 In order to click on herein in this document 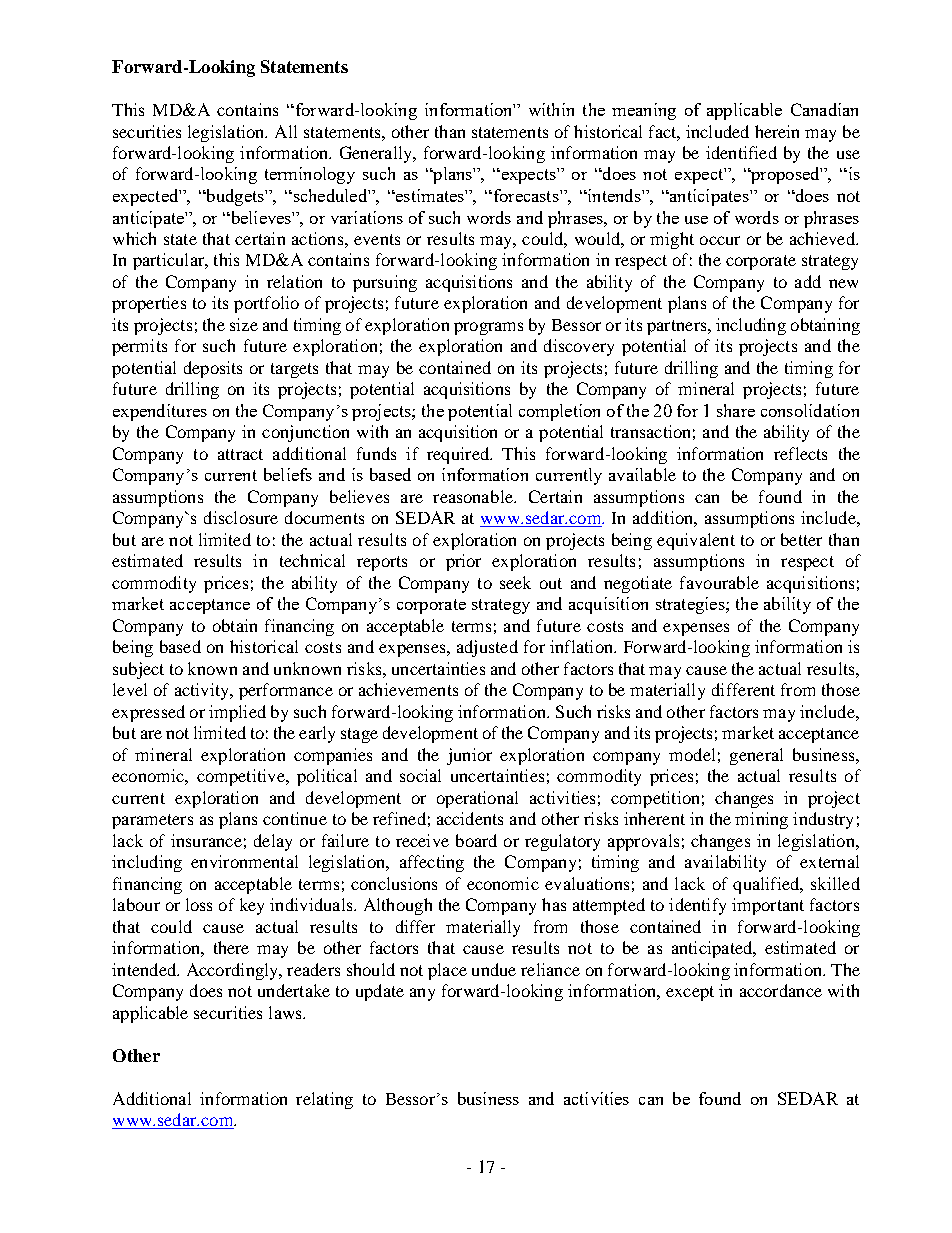, I will do `click(777, 131)`.
